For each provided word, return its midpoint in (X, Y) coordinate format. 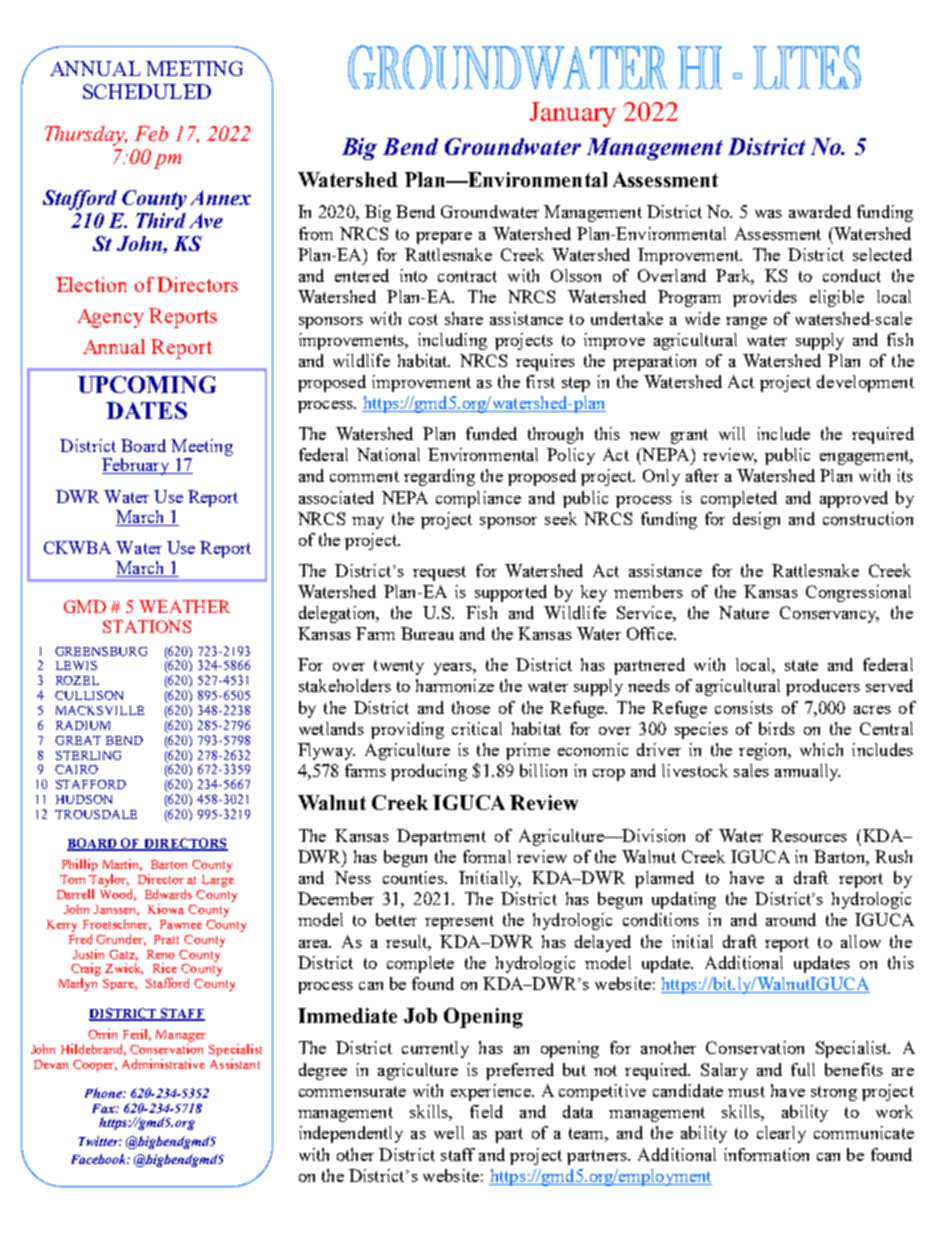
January (573, 114)
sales (751, 770)
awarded (820, 211)
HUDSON (84, 799)
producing (429, 772)
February (137, 466)
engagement (866, 457)
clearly (781, 1134)
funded (491, 433)
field (486, 1111)
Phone (104, 1093)
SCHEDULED (147, 91)
